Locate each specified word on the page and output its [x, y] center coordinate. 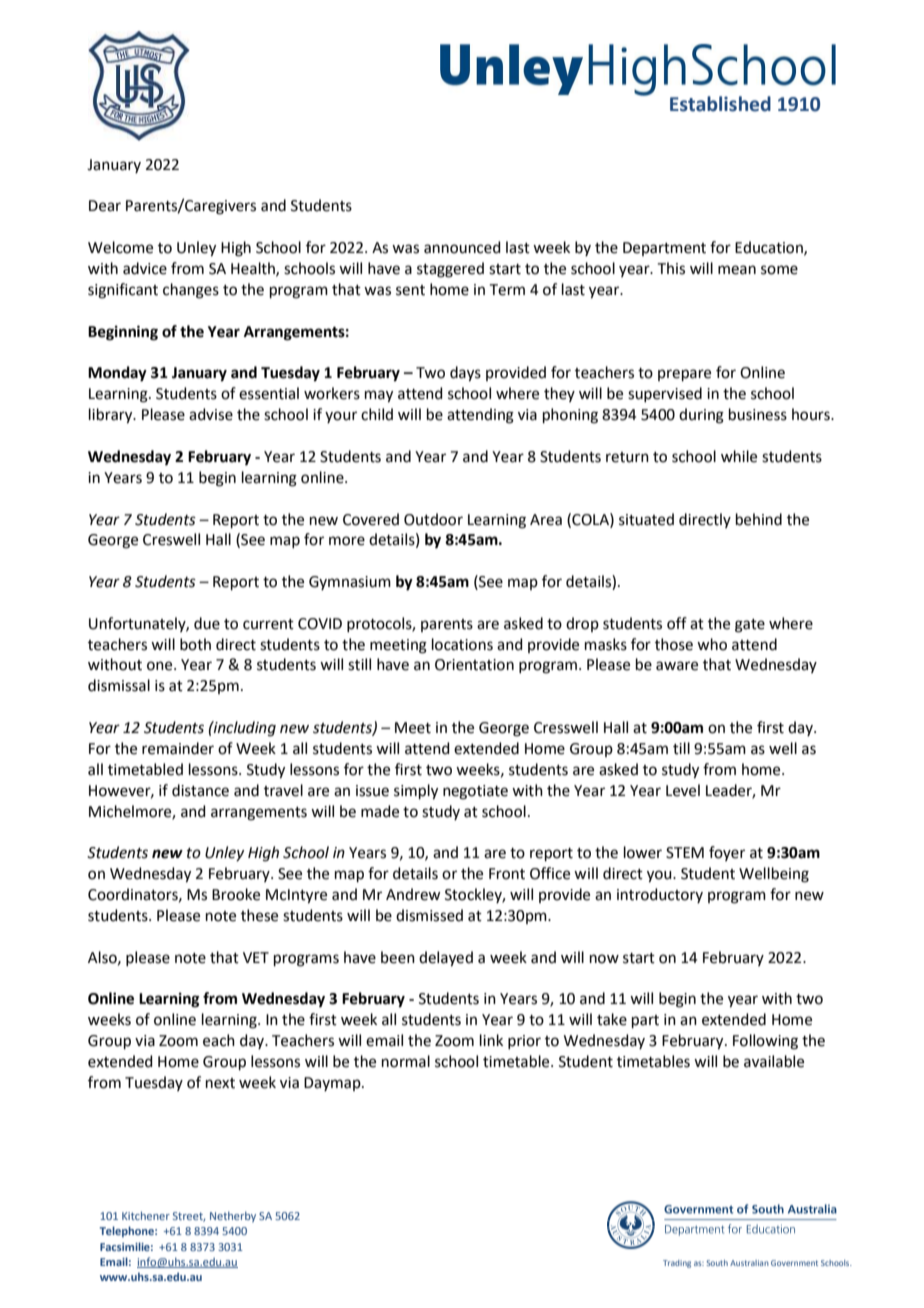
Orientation [474, 665]
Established [720, 104]
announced [462, 247]
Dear [105, 206]
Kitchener [146, 1215]
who [712, 644]
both [195, 644]
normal [406, 1061]
